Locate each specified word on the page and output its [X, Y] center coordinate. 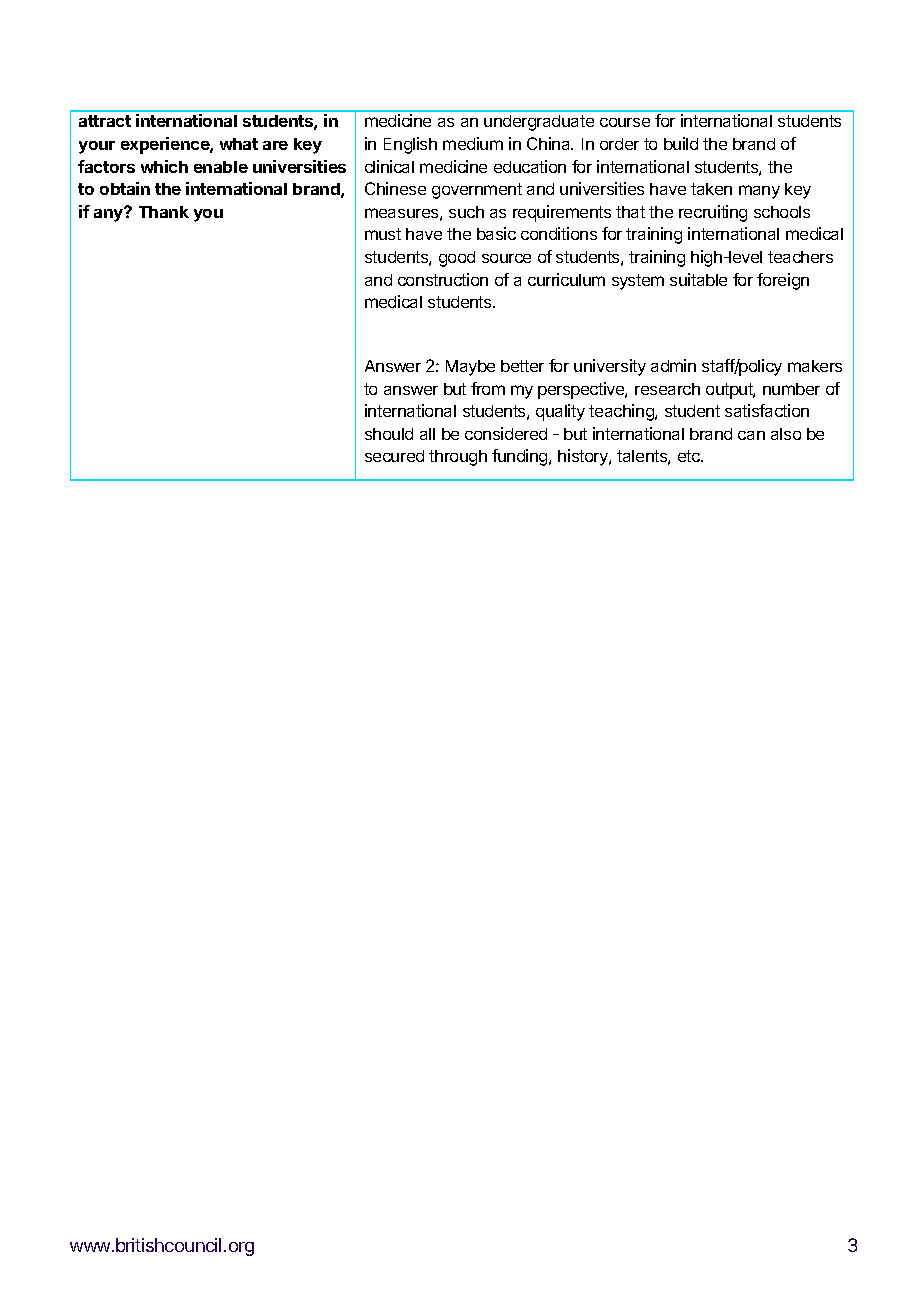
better [522, 366]
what [239, 144]
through [458, 458]
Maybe [470, 368]
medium [473, 143]
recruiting [713, 213]
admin [673, 365]
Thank [164, 212]
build [681, 143]
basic [496, 233]
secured [394, 456]
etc [690, 456]
